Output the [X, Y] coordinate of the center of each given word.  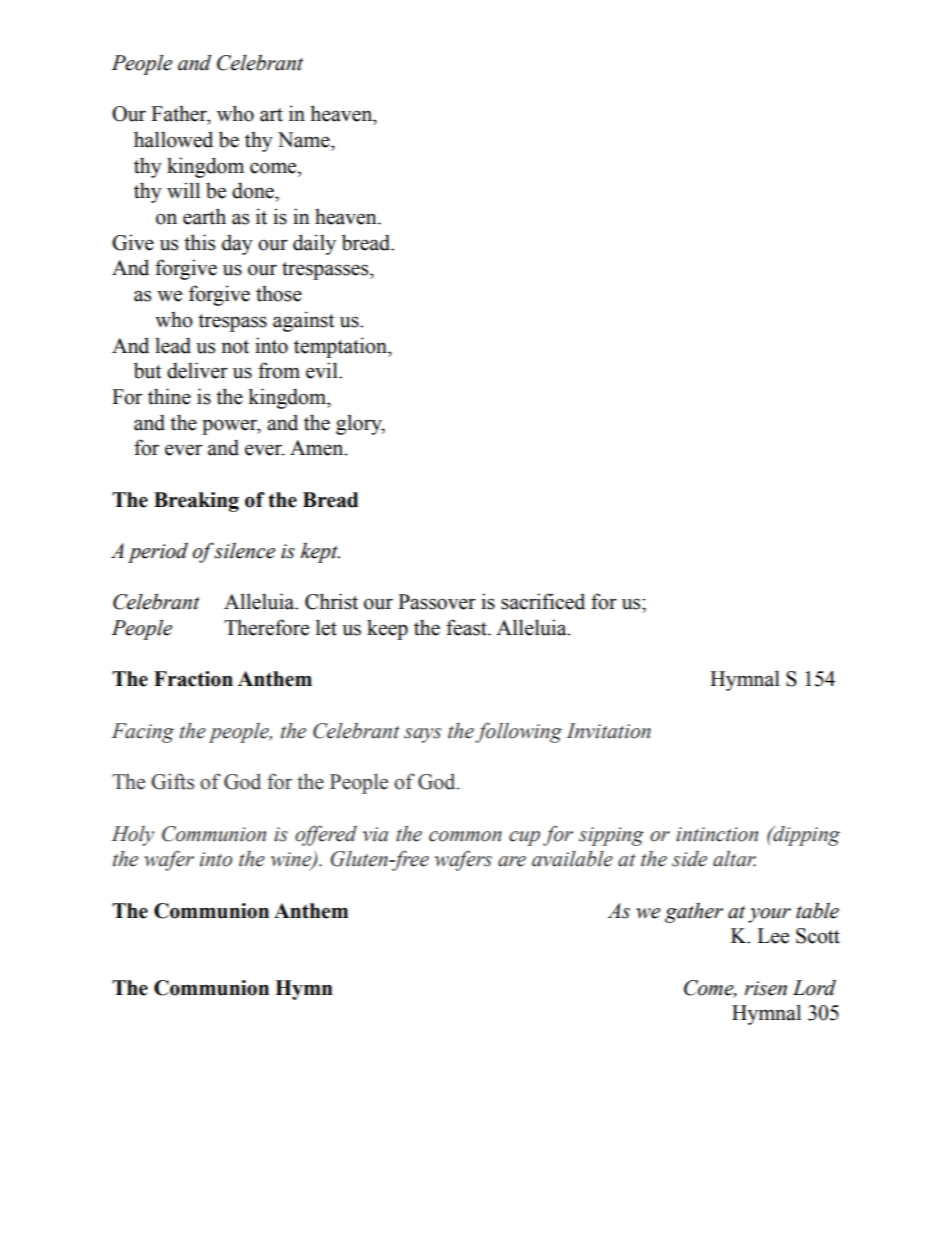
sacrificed [543, 601]
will [183, 190]
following [518, 732]
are [512, 861]
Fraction [193, 679]
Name [305, 140]
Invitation [608, 731]
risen [766, 988]
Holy [133, 836]
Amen [318, 448]
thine [169, 396]
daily [314, 244]
